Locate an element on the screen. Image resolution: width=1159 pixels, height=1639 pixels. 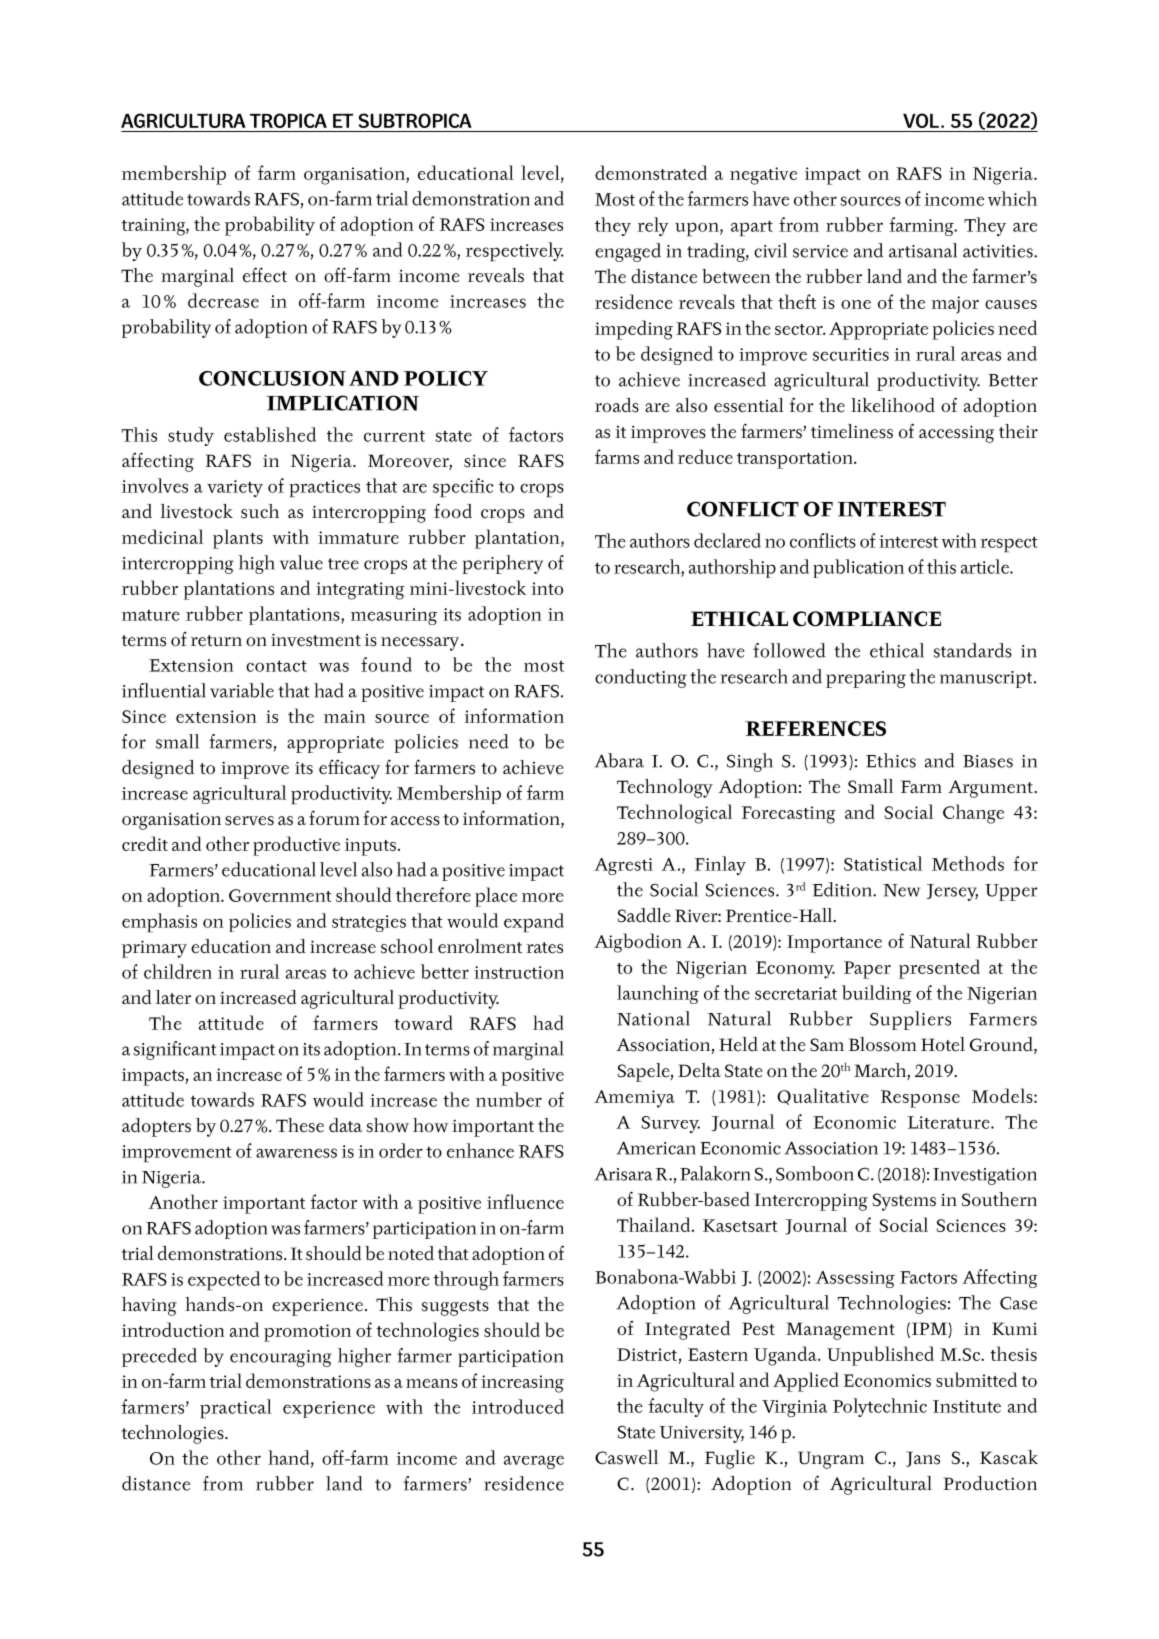
Suppliers is located at coordinates (910, 1020).
